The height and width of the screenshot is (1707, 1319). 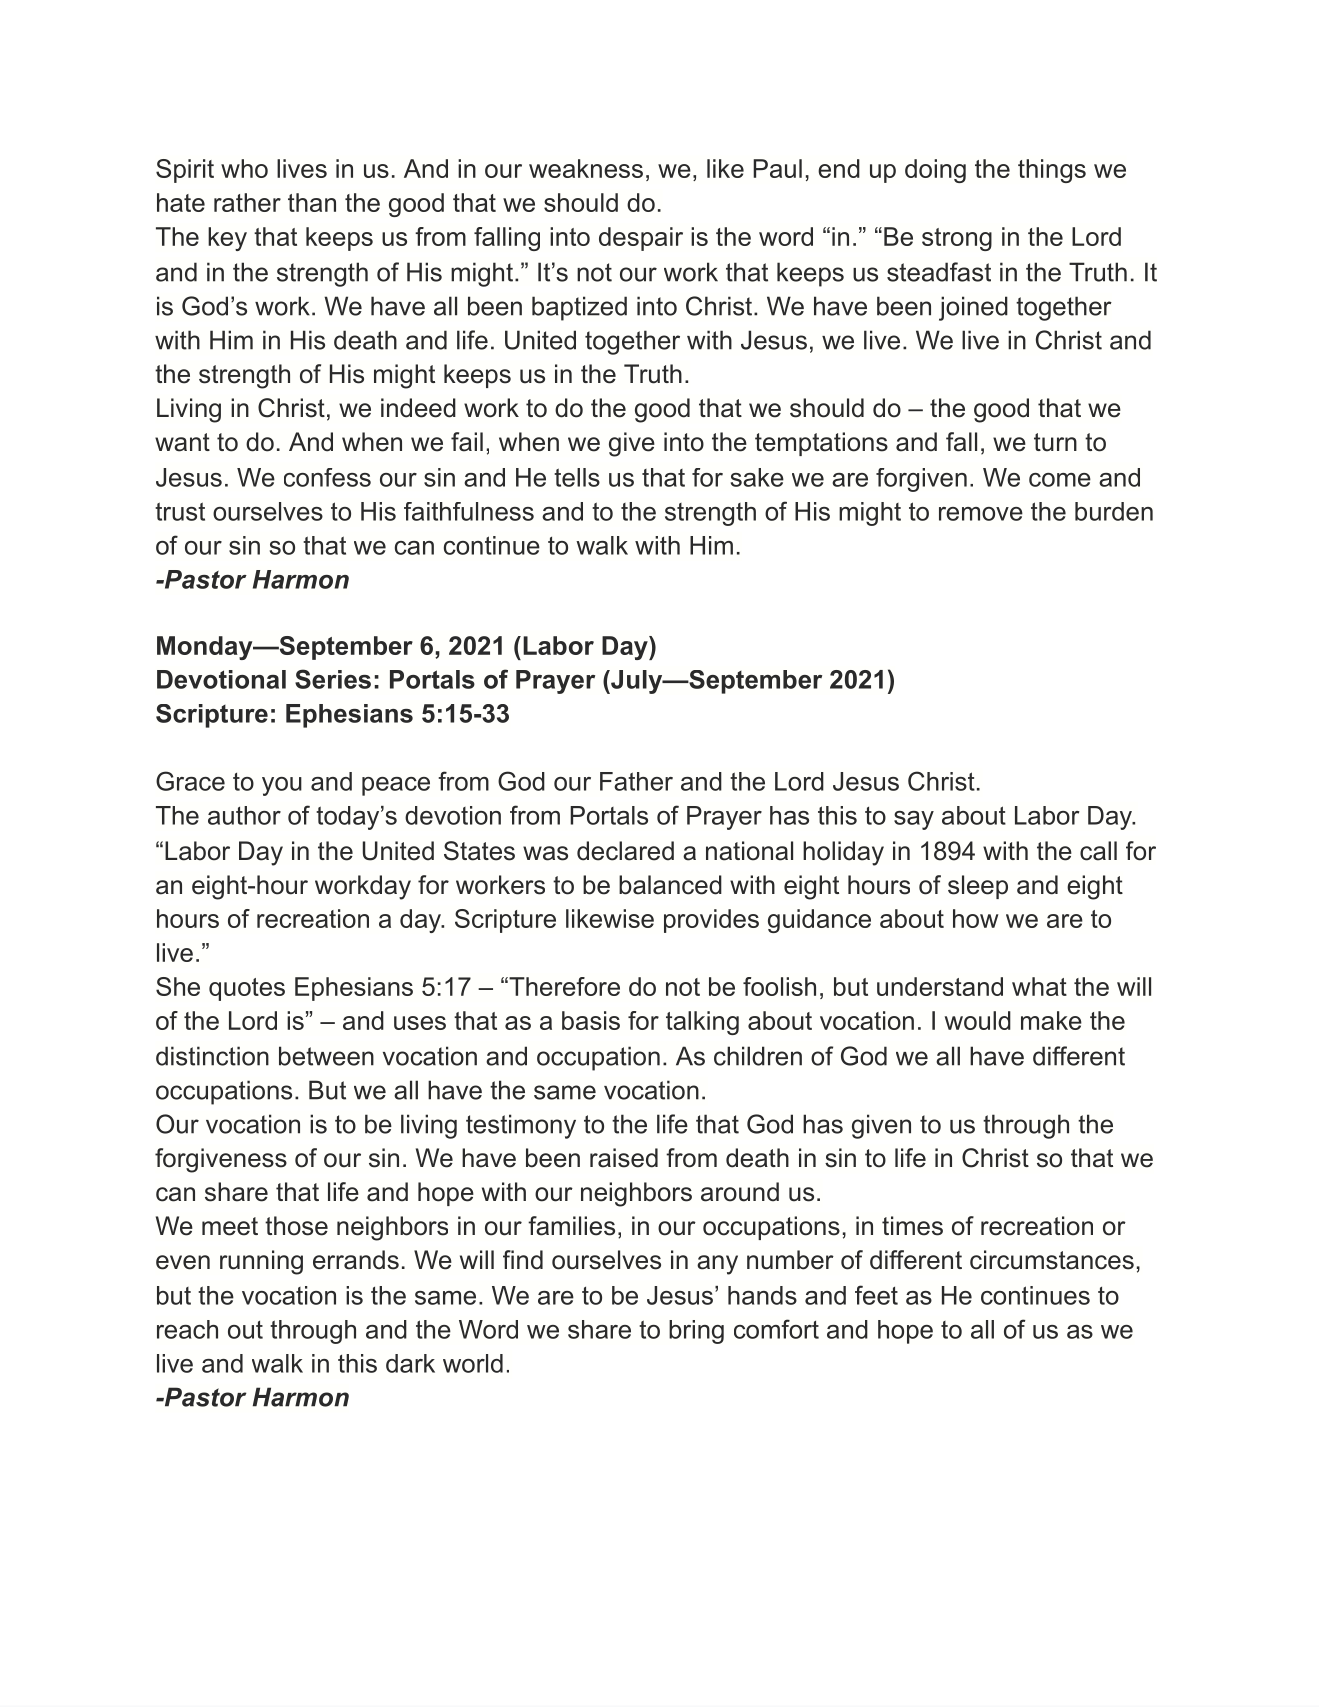 I want to click on author, so click(x=244, y=815).
